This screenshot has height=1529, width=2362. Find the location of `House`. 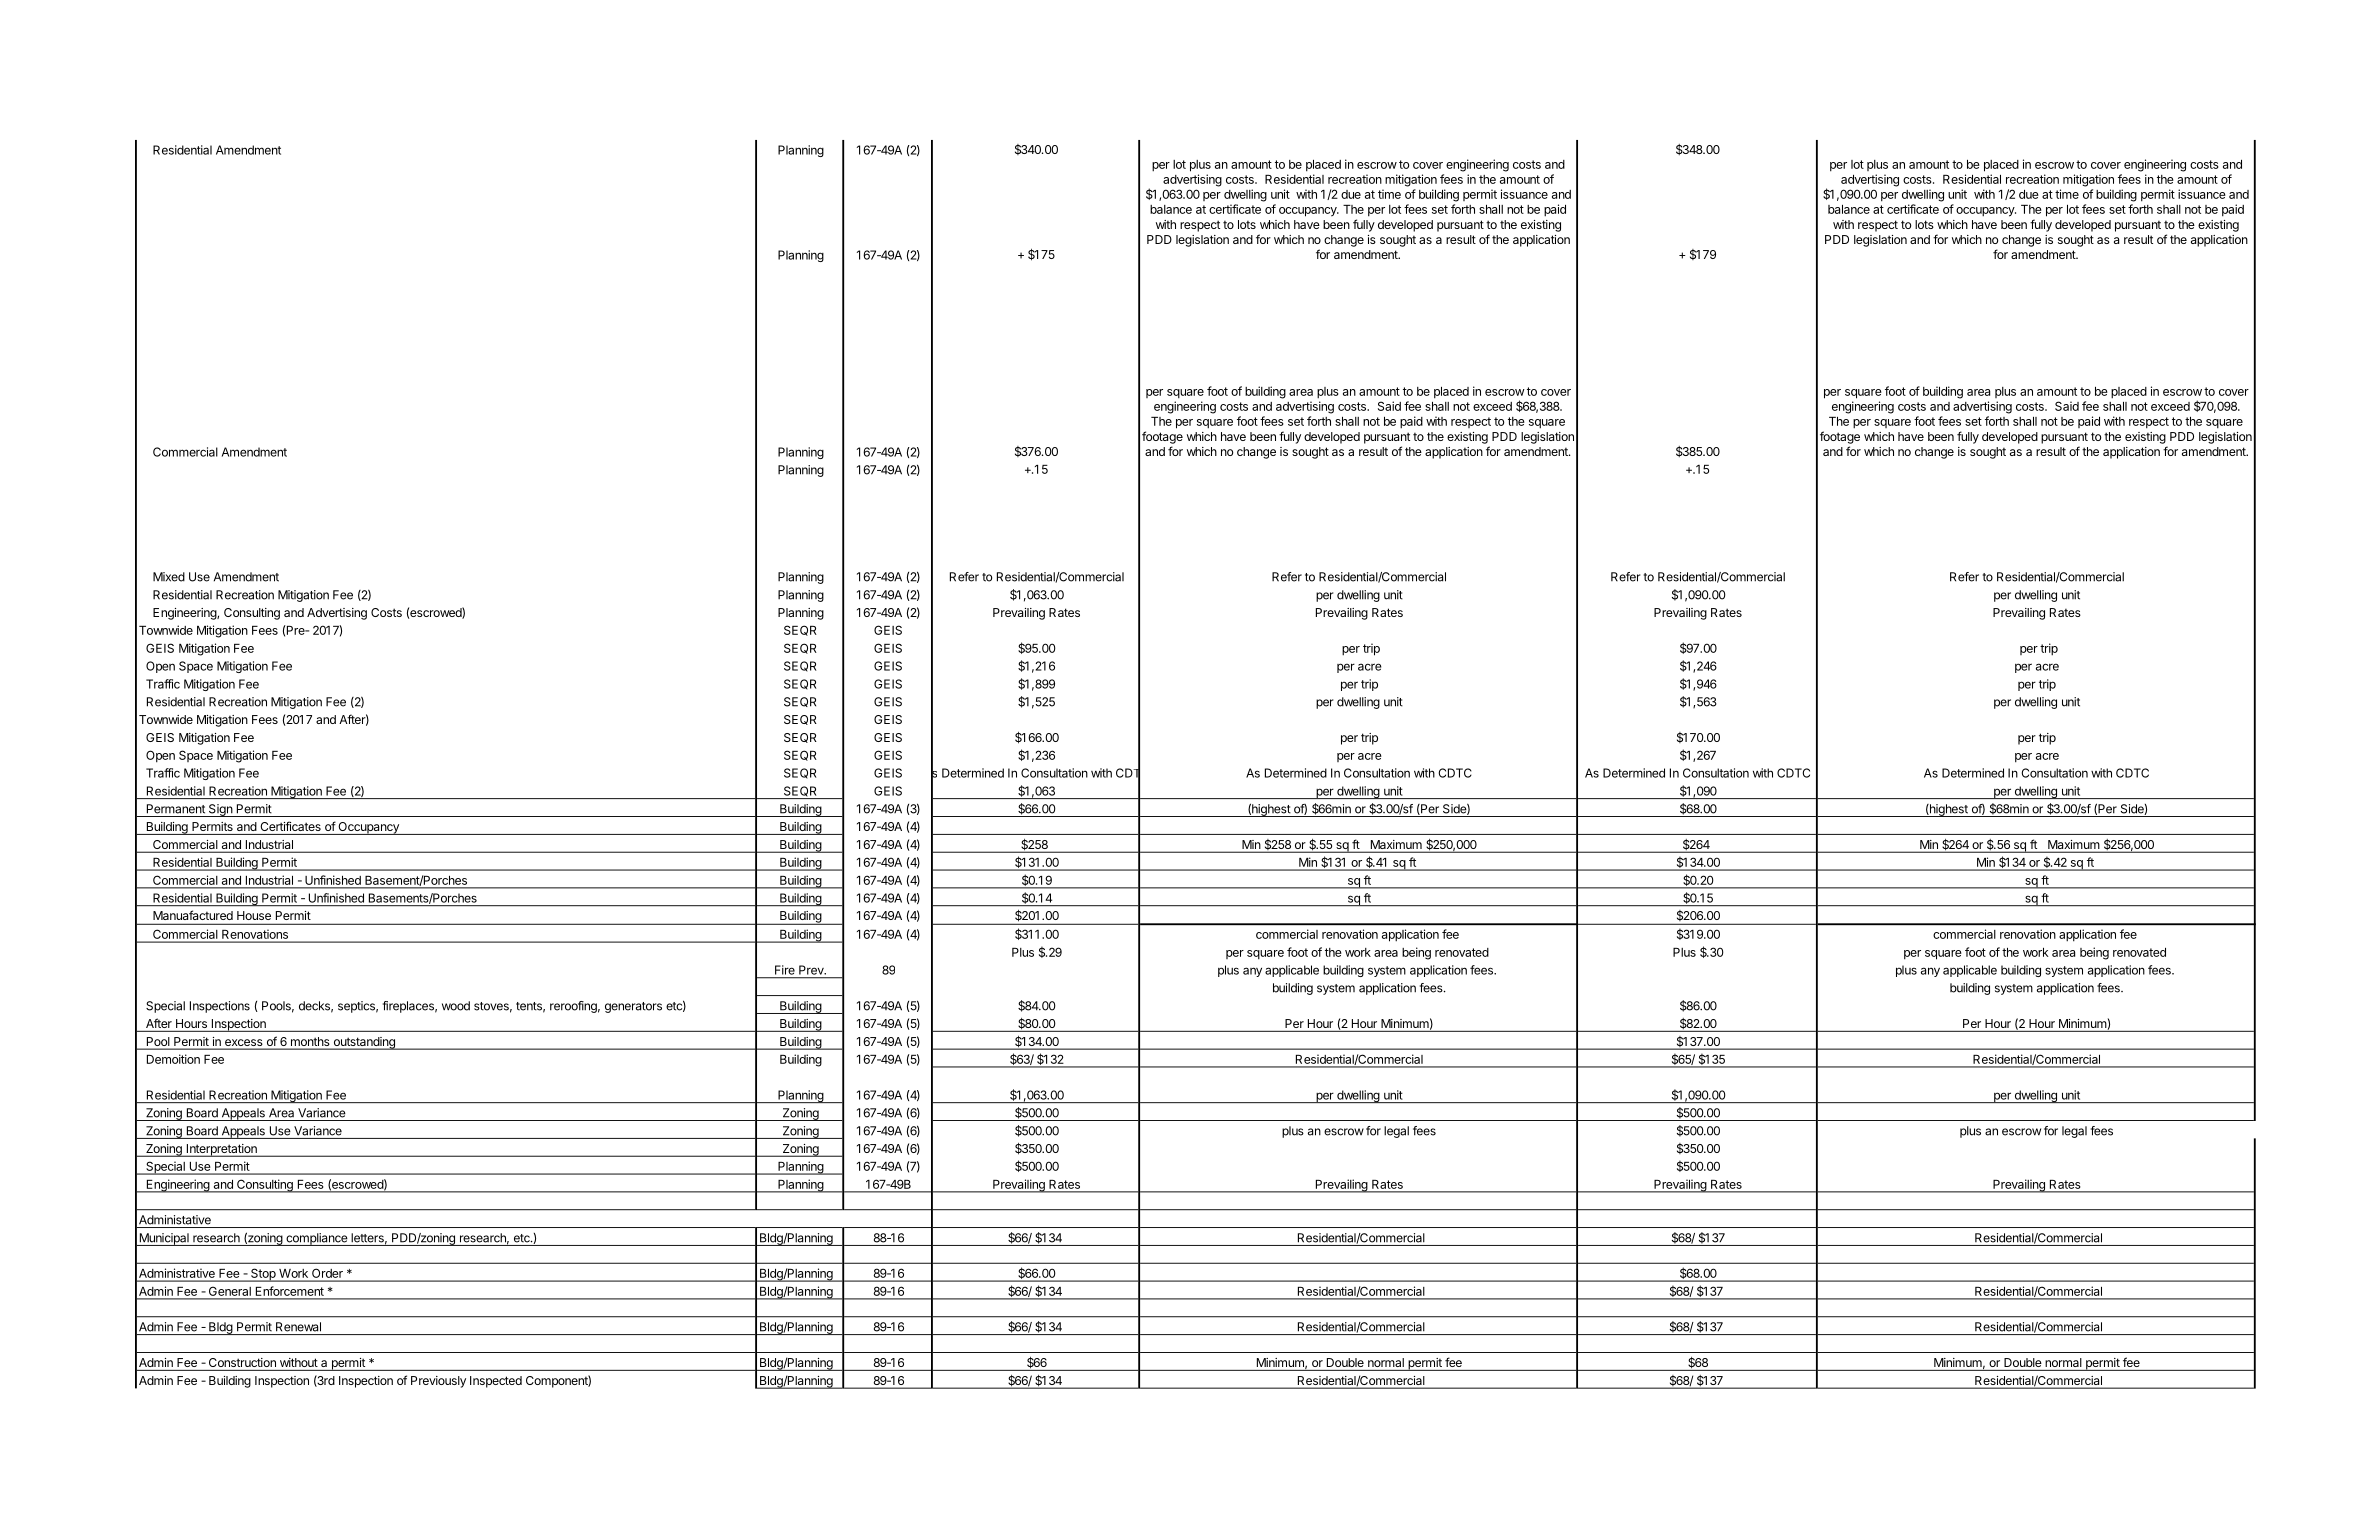

House is located at coordinates (254, 915).
